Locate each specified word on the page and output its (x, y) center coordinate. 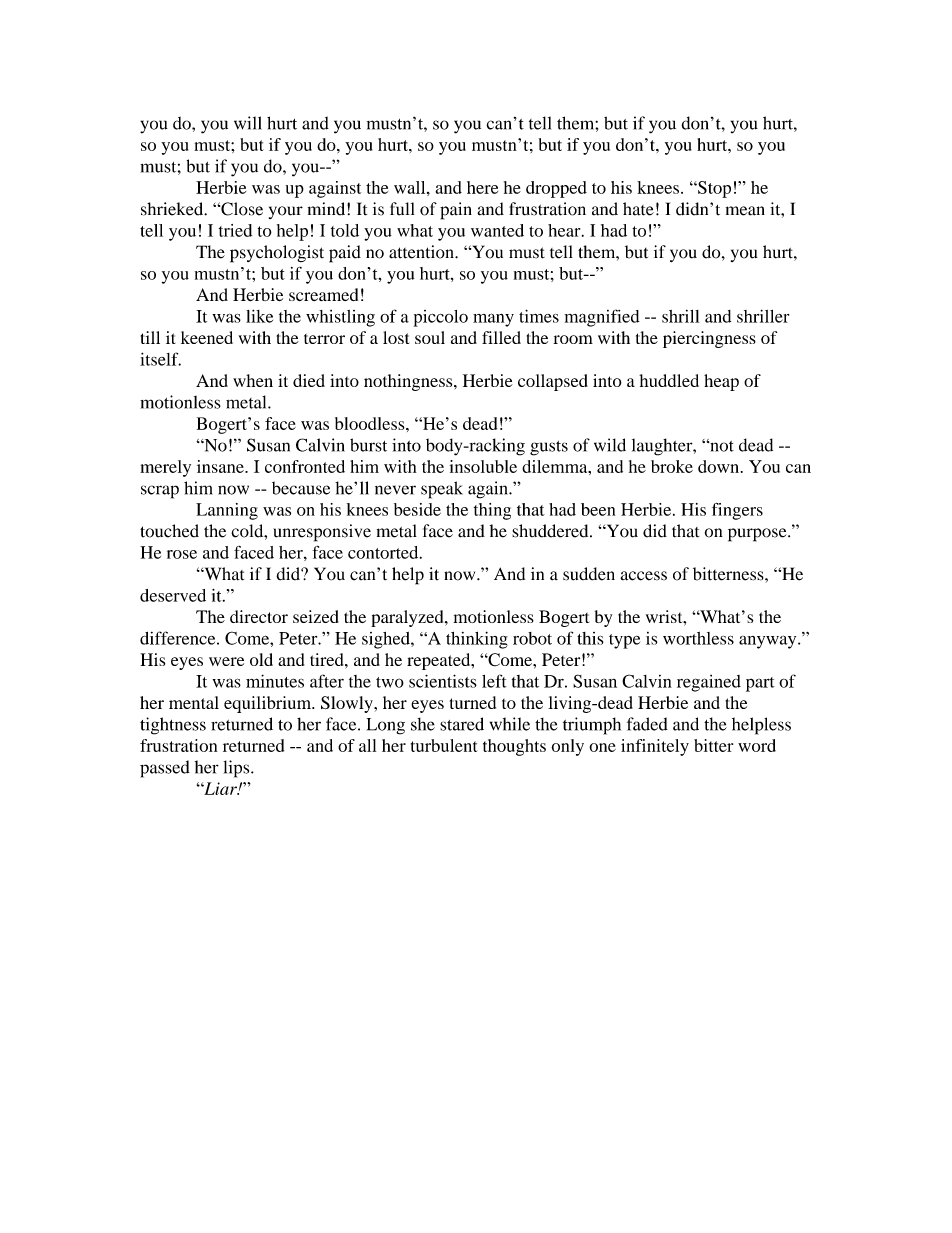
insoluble (483, 466)
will (248, 123)
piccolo (441, 318)
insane (221, 466)
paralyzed (408, 618)
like (259, 316)
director (259, 616)
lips (238, 769)
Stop (713, 189)
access (643, 576)
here (482, 187)
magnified (602, 318)
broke (672, 466)
